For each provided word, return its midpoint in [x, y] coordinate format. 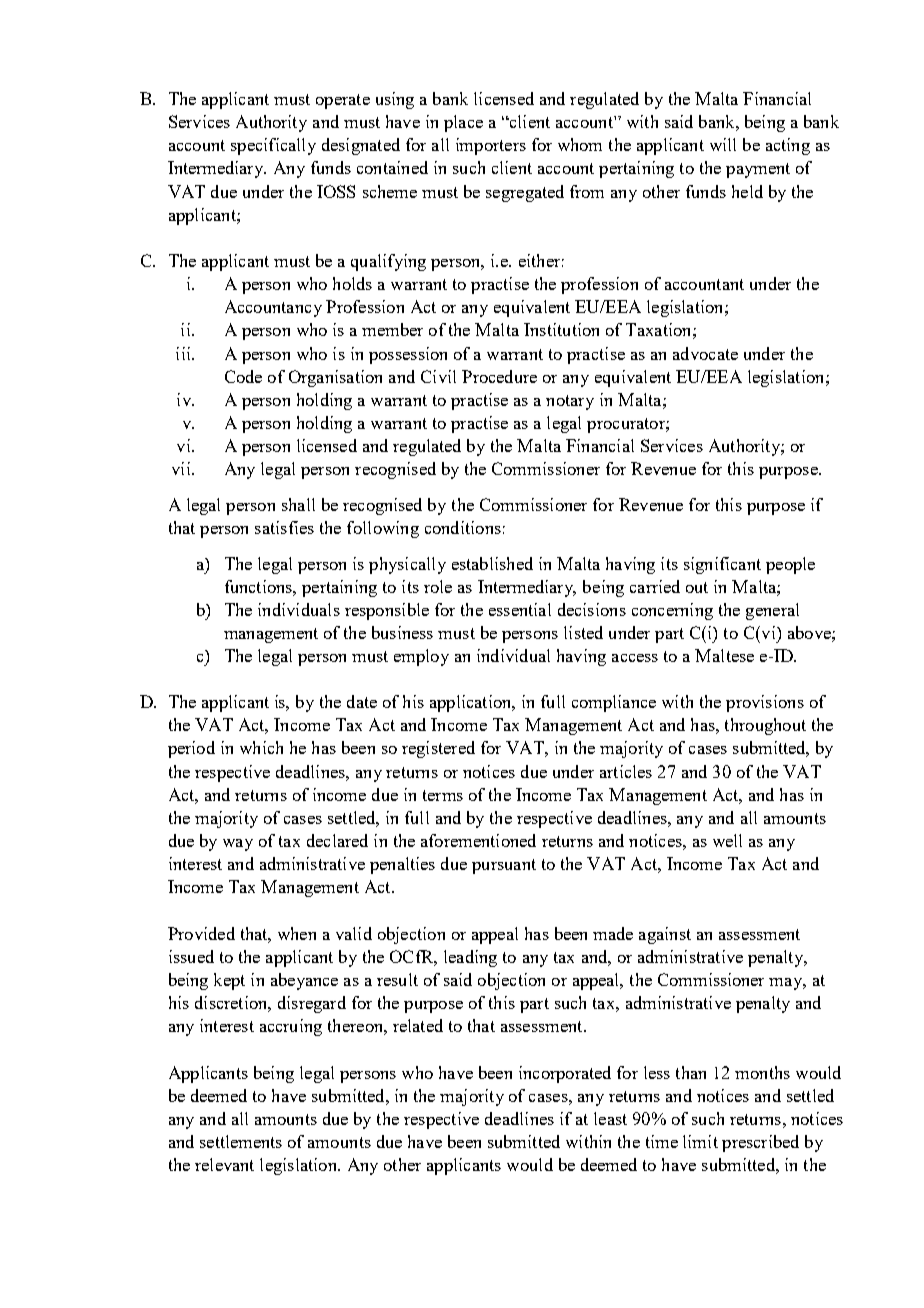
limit [700, 1141]
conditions [463, 527]
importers [491, 146]
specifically [273, 146]
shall [298, 504]
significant [722, 565]
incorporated [565, 1074]
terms [443, 795]
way [238, 845]
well [727, 840]
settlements [241, 1141]
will [723, 144]
